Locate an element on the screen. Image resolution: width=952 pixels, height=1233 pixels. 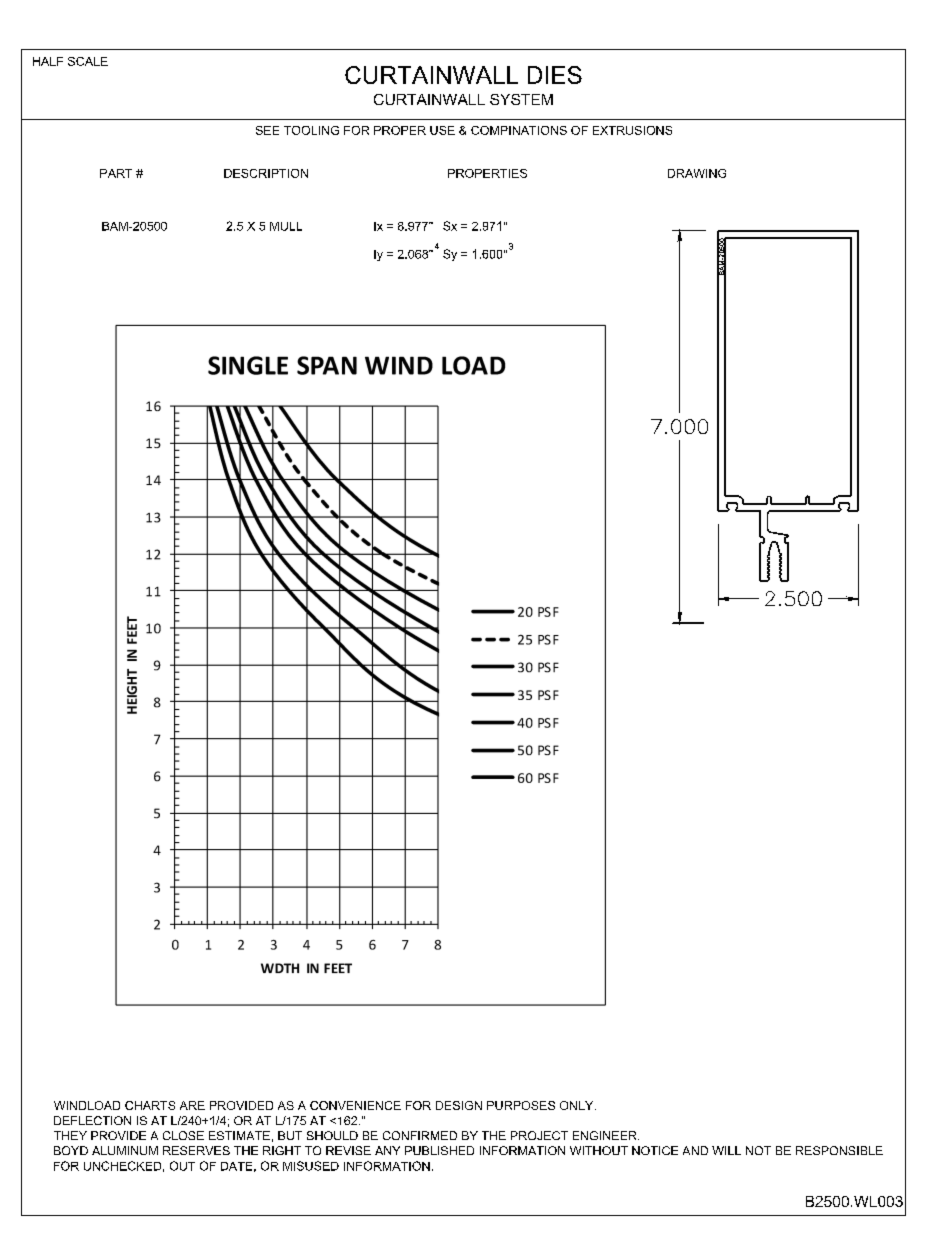
ALUMINUM is located at coordinates (125, 1150).
